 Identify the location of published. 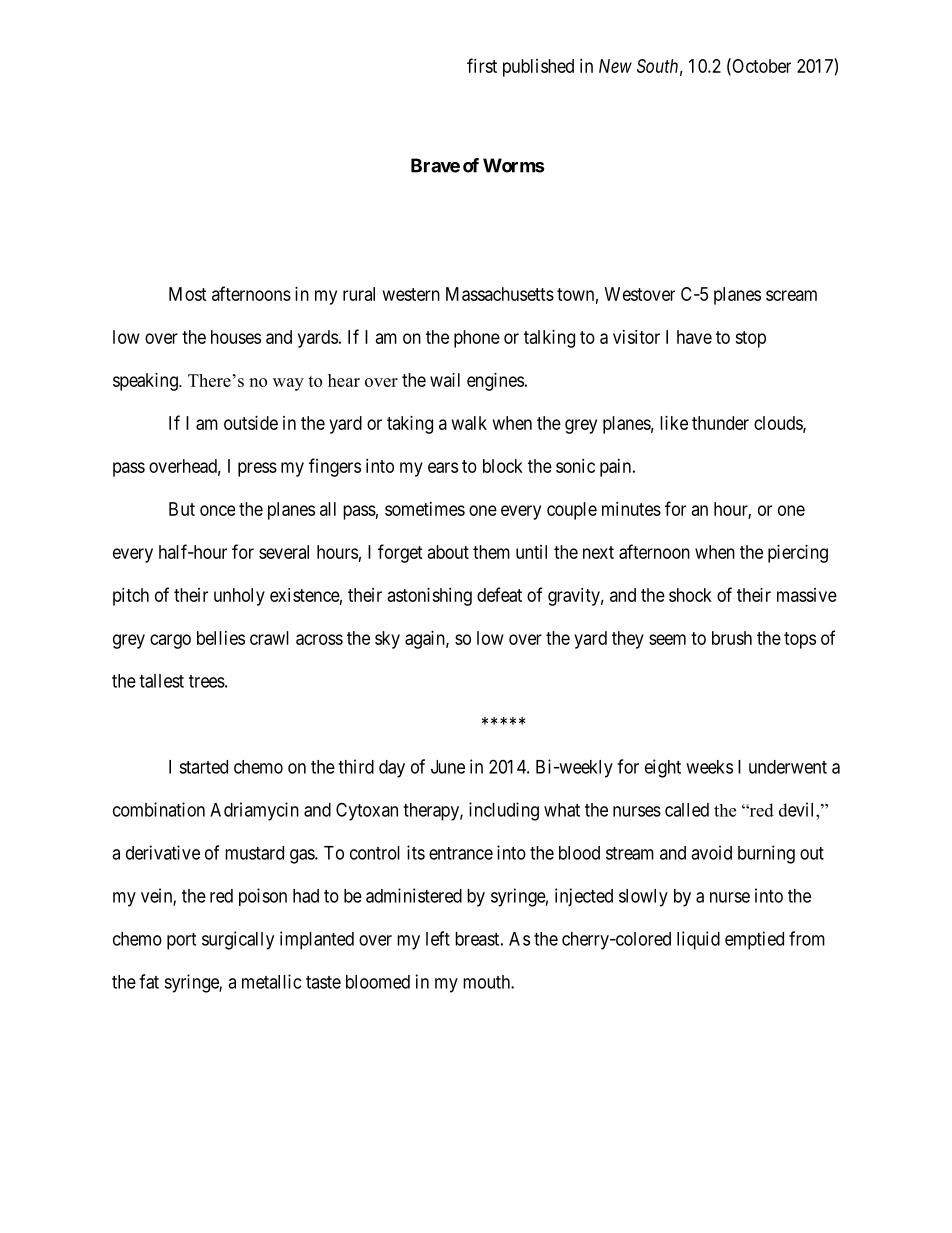
(538, 68).
